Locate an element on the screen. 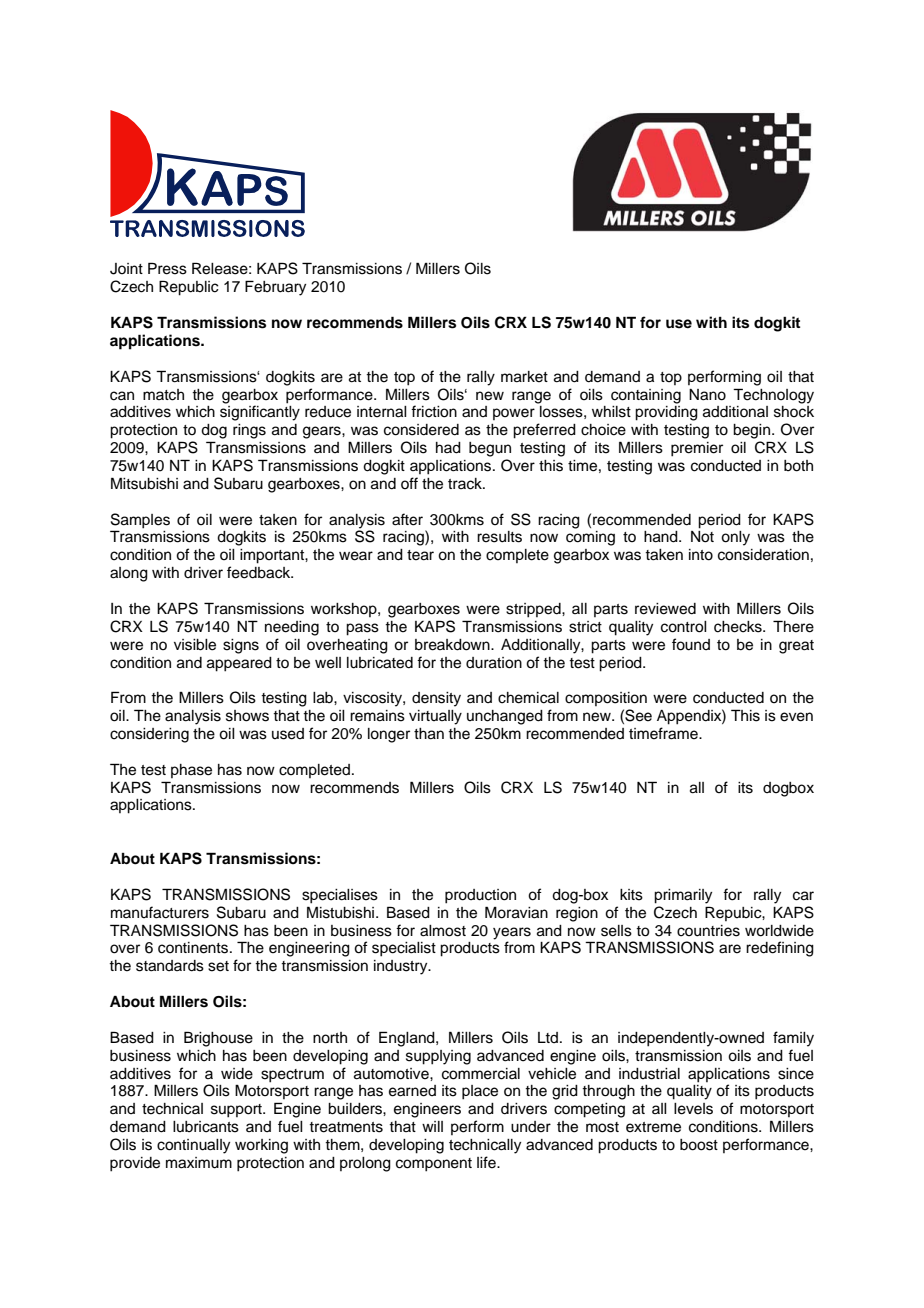  Republic is located at coordinates (189, 288).
